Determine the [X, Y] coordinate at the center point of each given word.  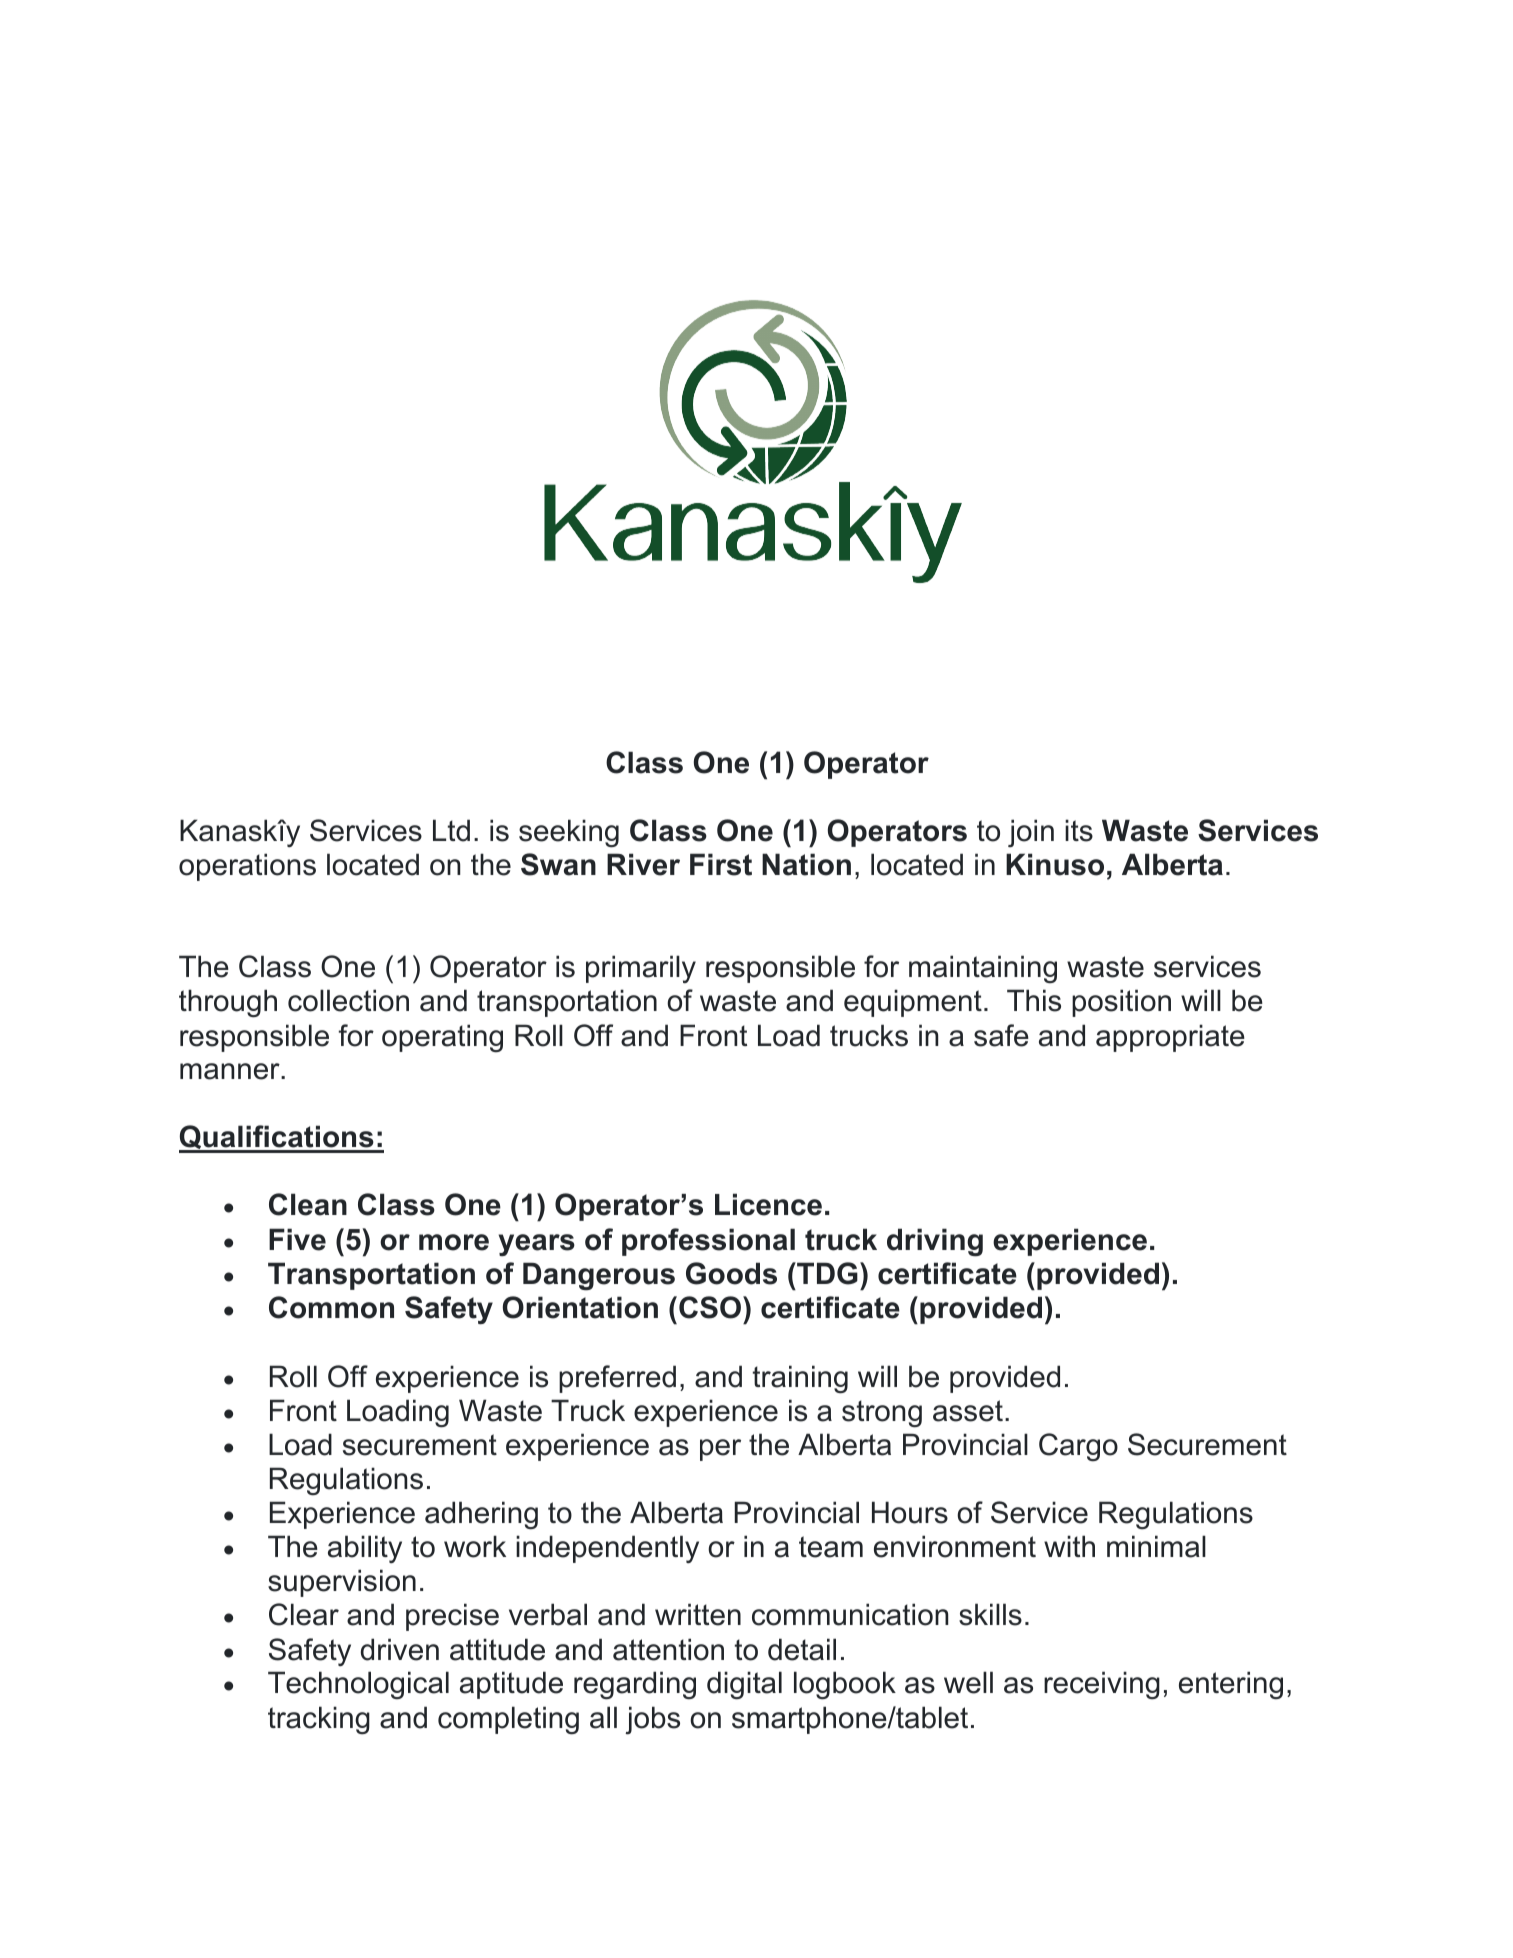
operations [247, 867]
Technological [358, 1685]
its [1079, 830]
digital [744, 1685]
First [721, 864]
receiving [1102, 1685]
